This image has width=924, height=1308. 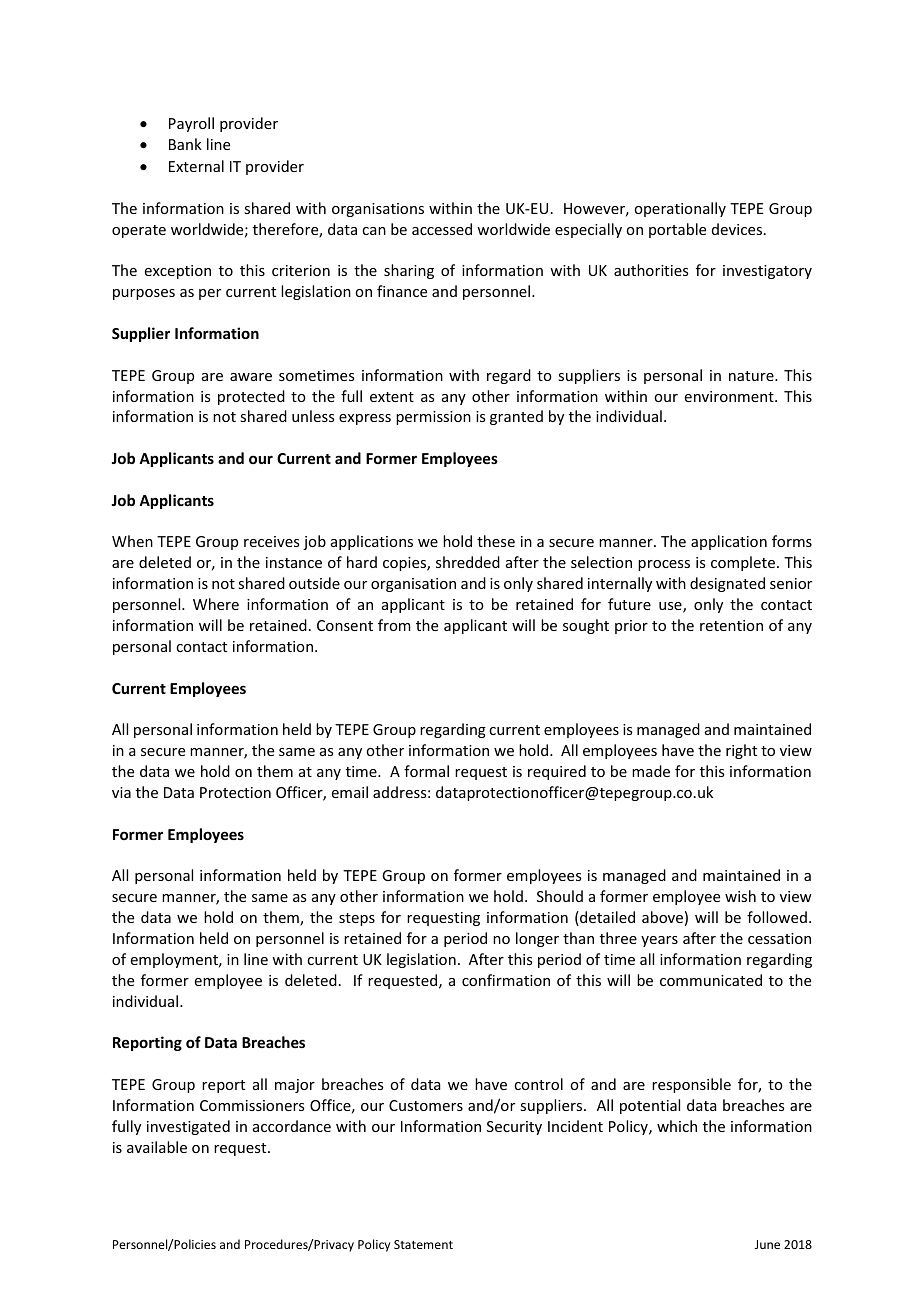 What do you see at coordinates (442, 229) in the image?
I see `accessed` at bounding box center [442, 229].
